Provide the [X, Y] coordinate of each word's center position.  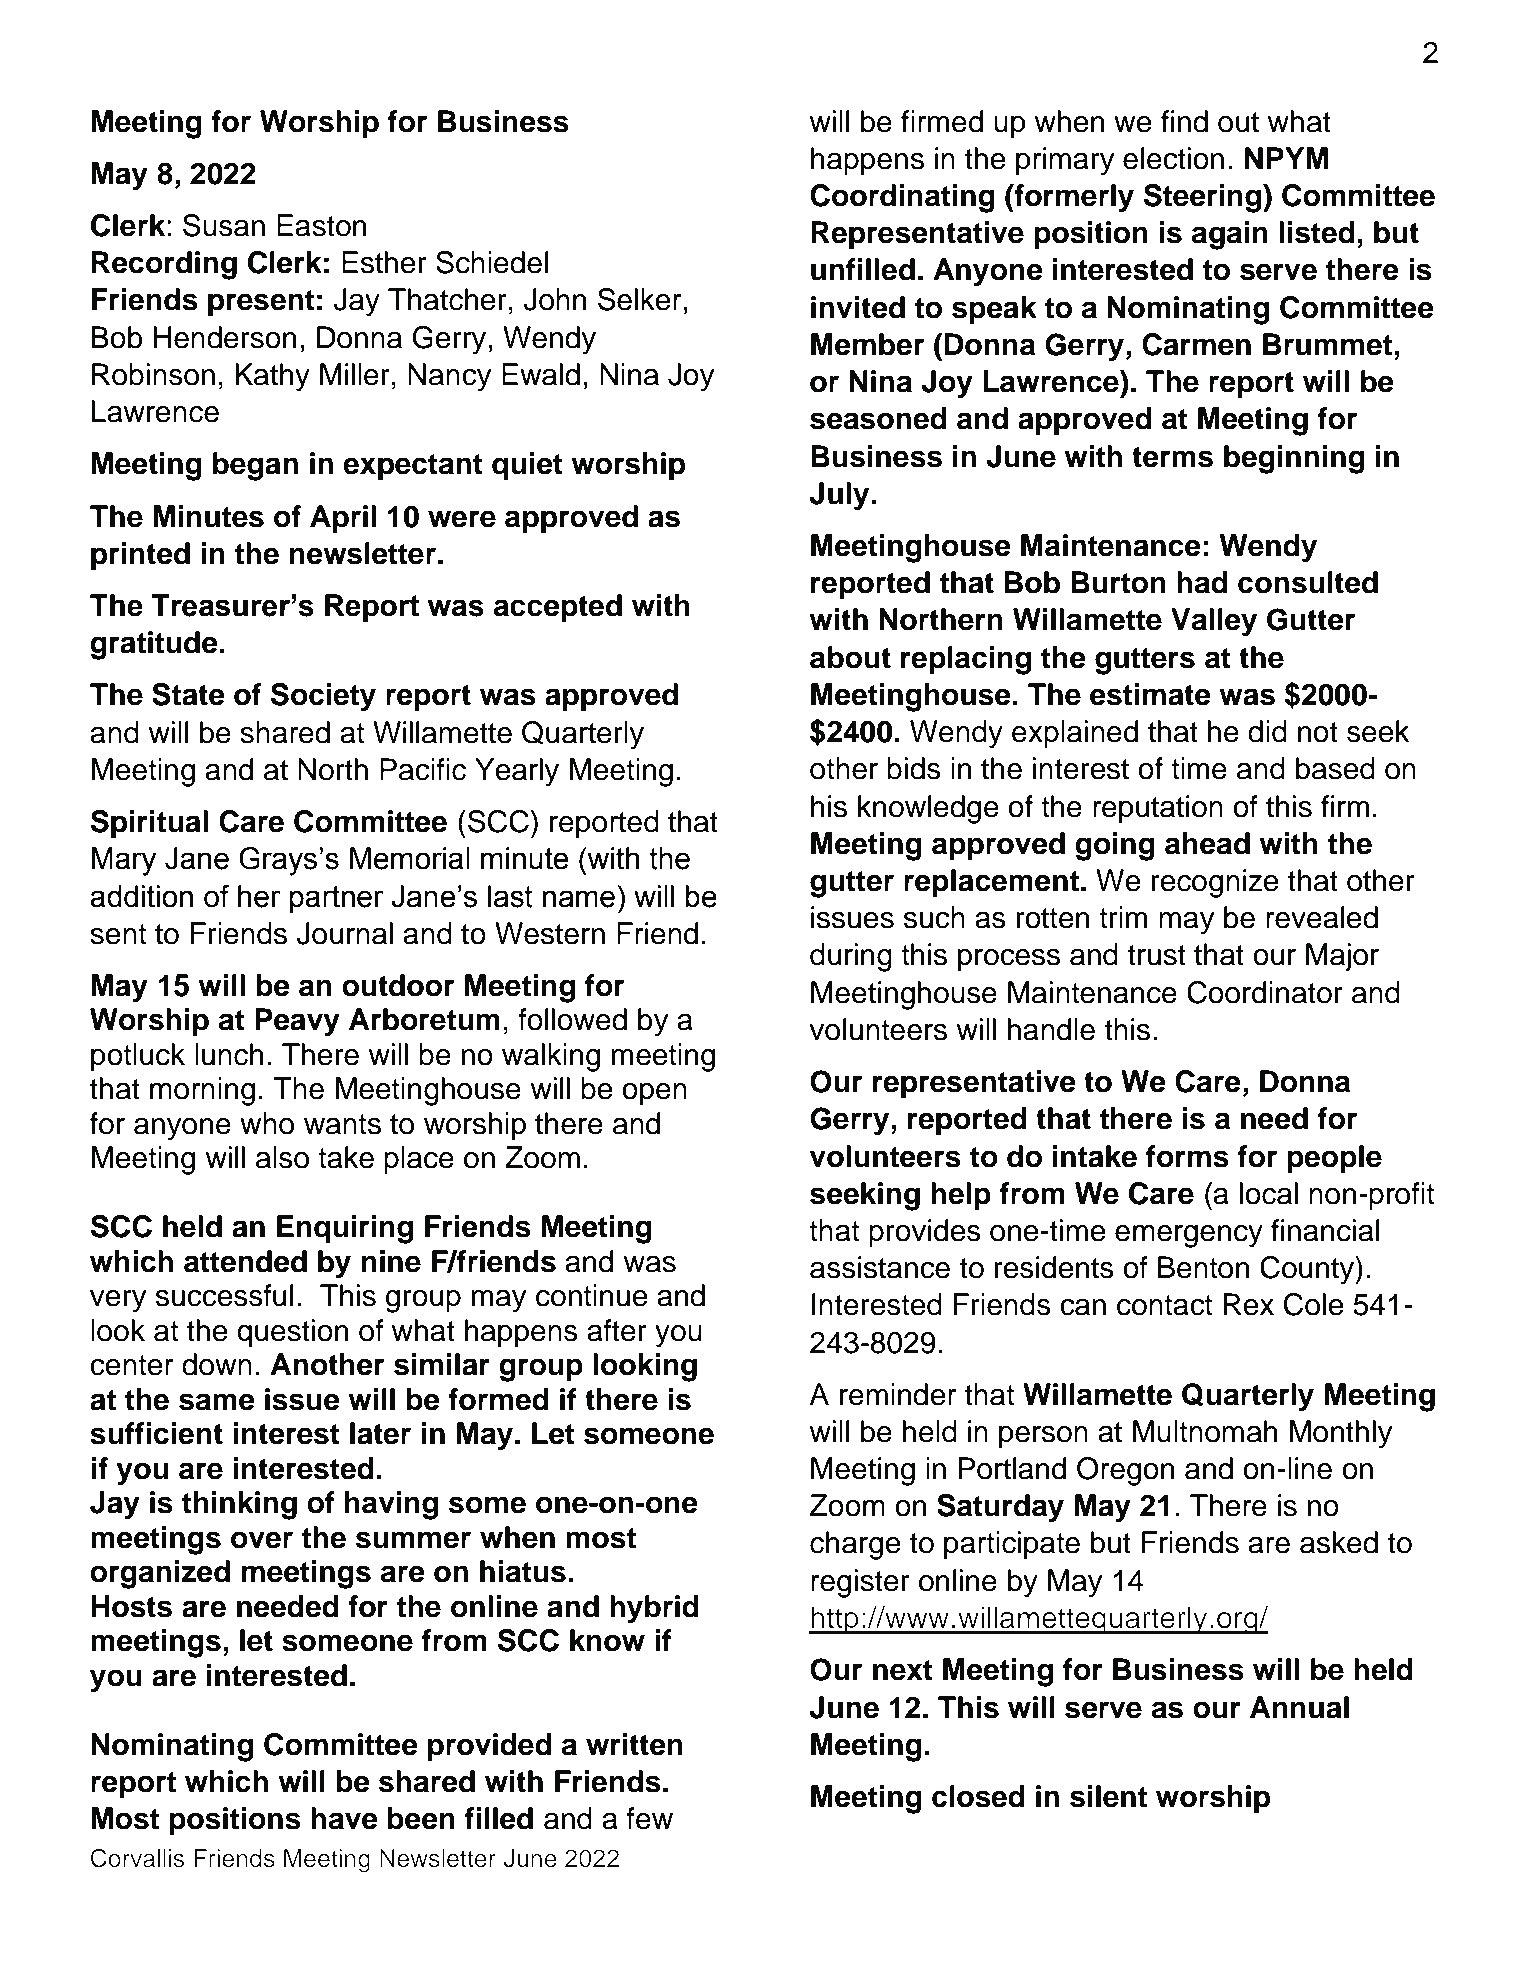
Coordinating [902, 198]
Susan [224, 225]
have [344, 1818]
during [851, 957]
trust [1157, 955]
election [1173, 158]
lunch [229, 1054]
